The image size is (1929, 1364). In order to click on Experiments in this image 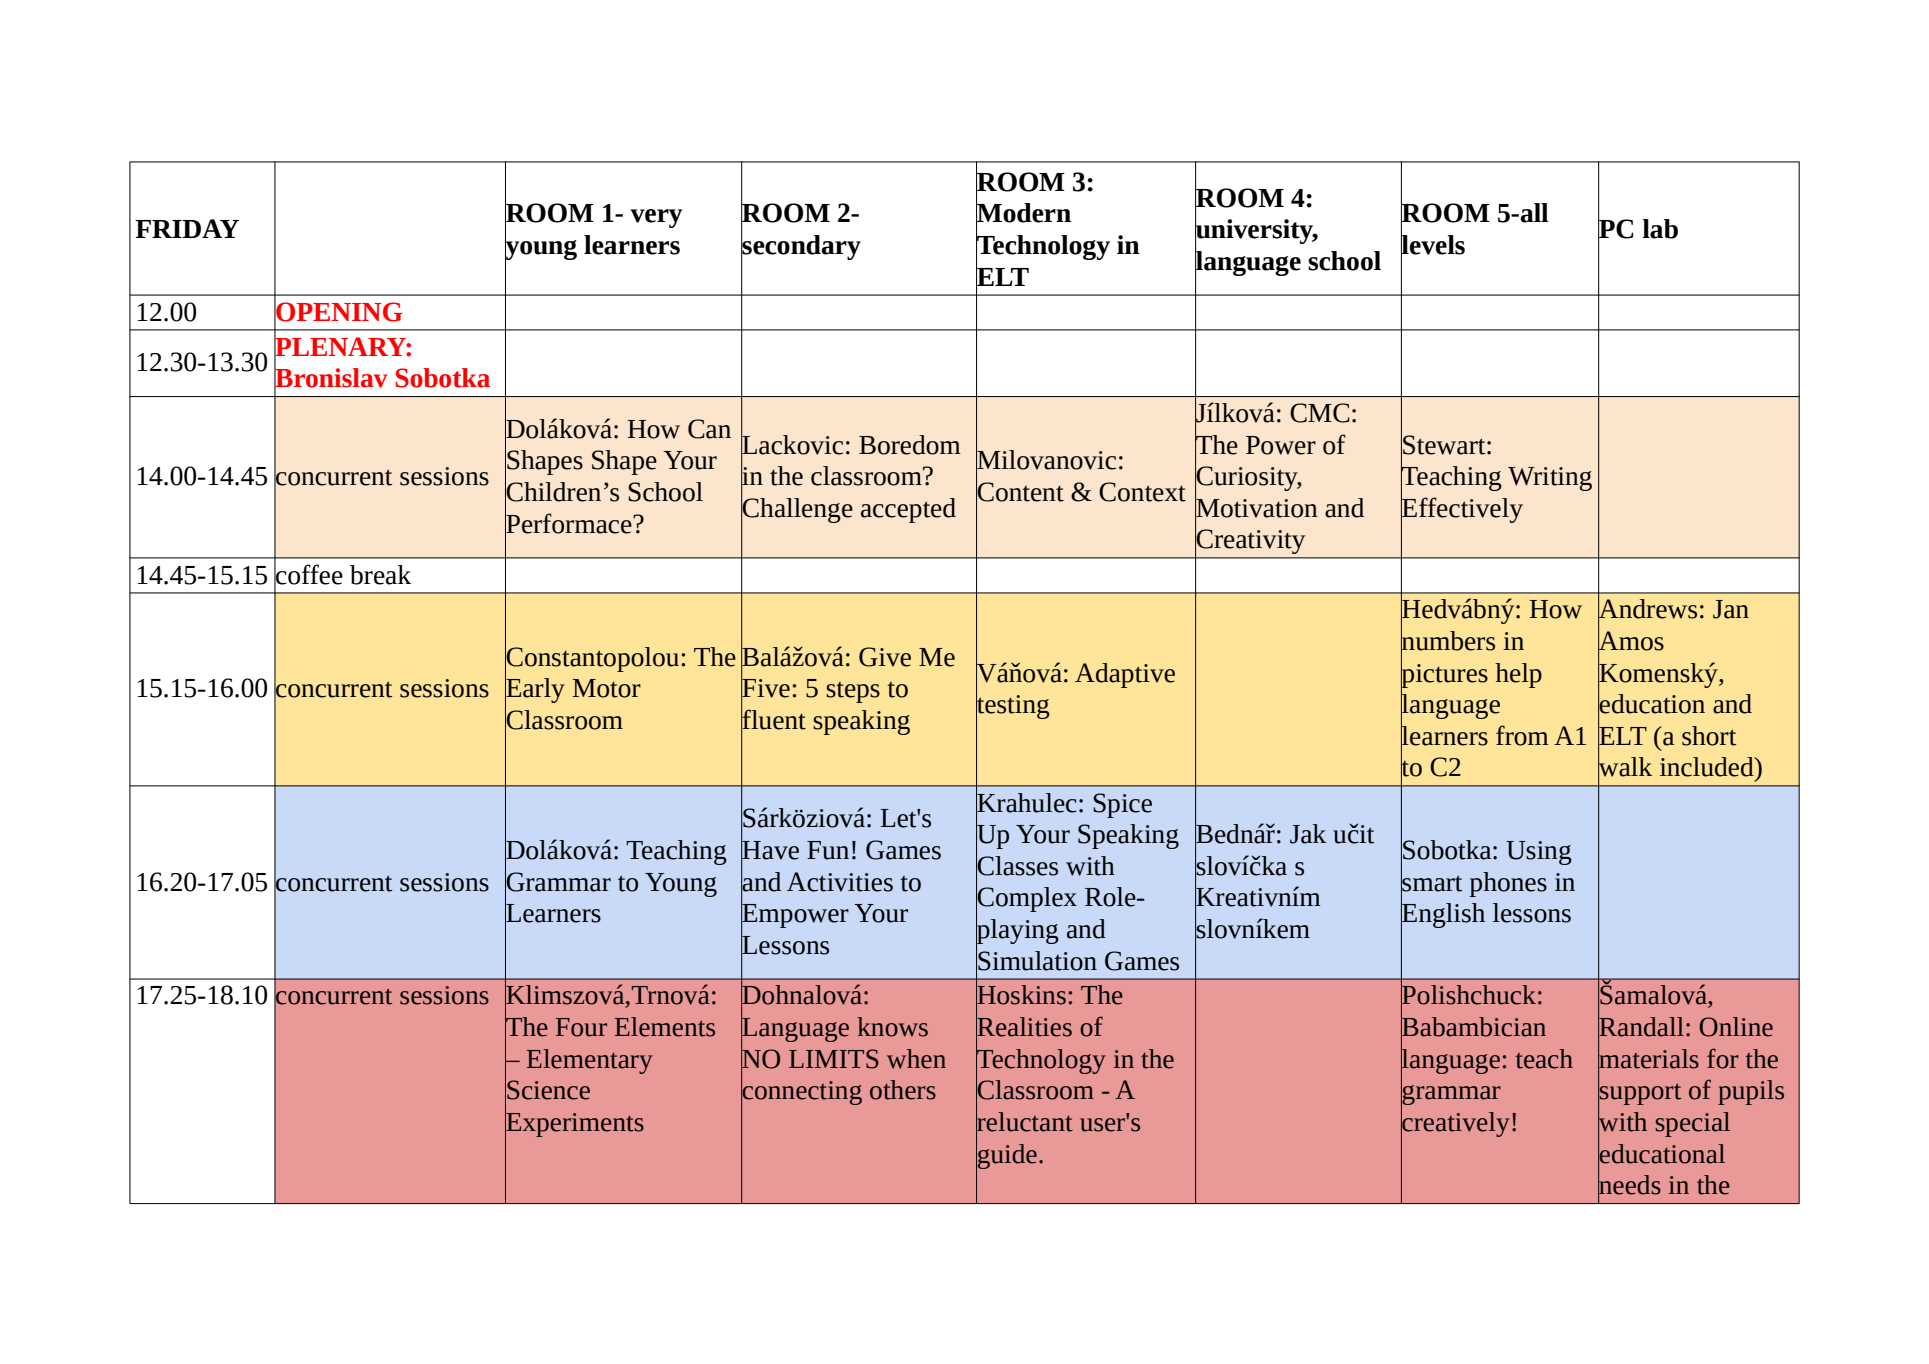, I will do `click(574, 1124)`.
